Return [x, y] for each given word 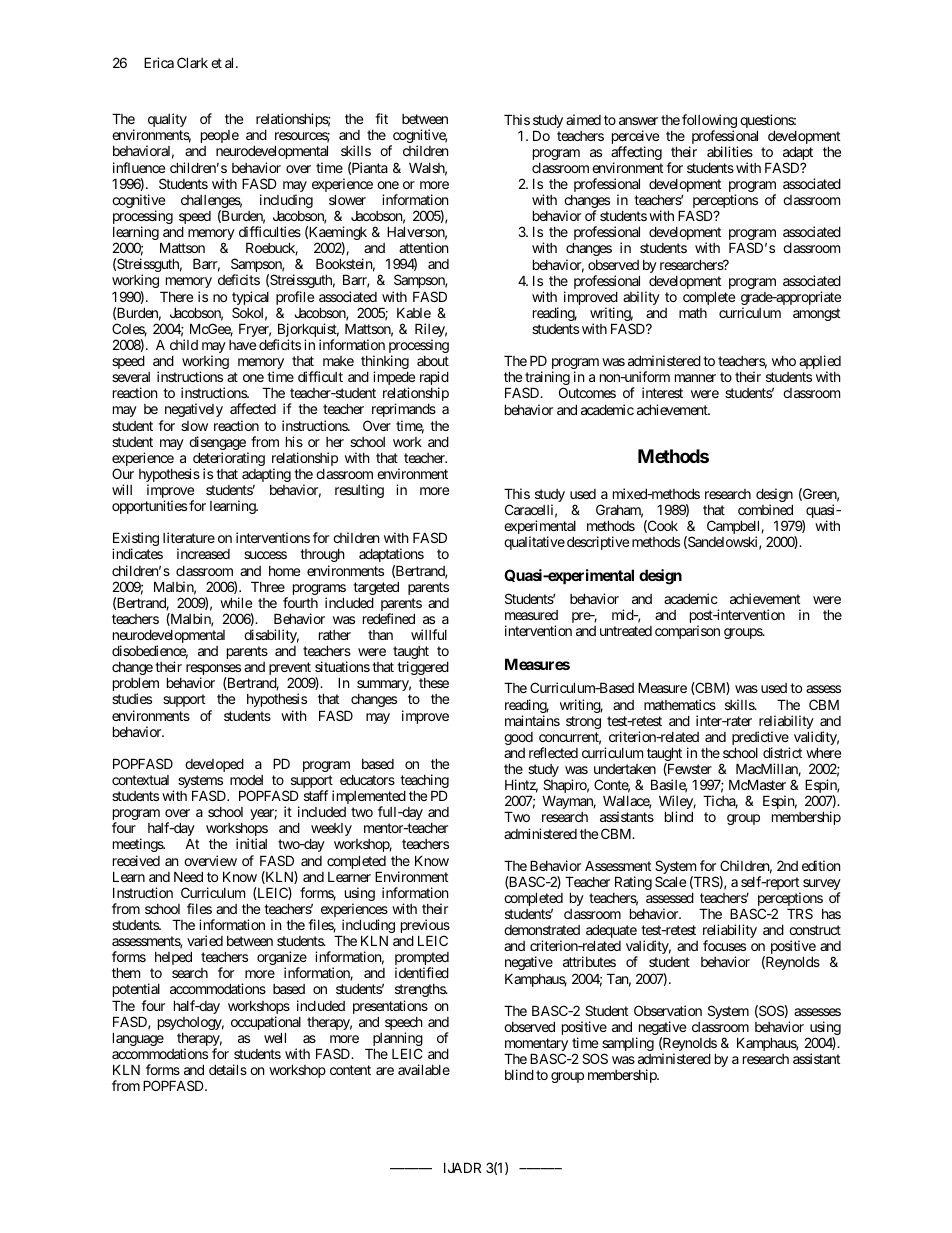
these [434, 683]
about [433, 361]
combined [765, 509]
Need [188, 876]
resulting [359, 491]
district [782, 752]
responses [213, 671]
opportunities [149, 507]
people [220, 136]
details [228, 1069]
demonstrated [542, 930]
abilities [730, 151]
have [242, 345]
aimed [583, 119]
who [784, 361]
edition [821, 865]
